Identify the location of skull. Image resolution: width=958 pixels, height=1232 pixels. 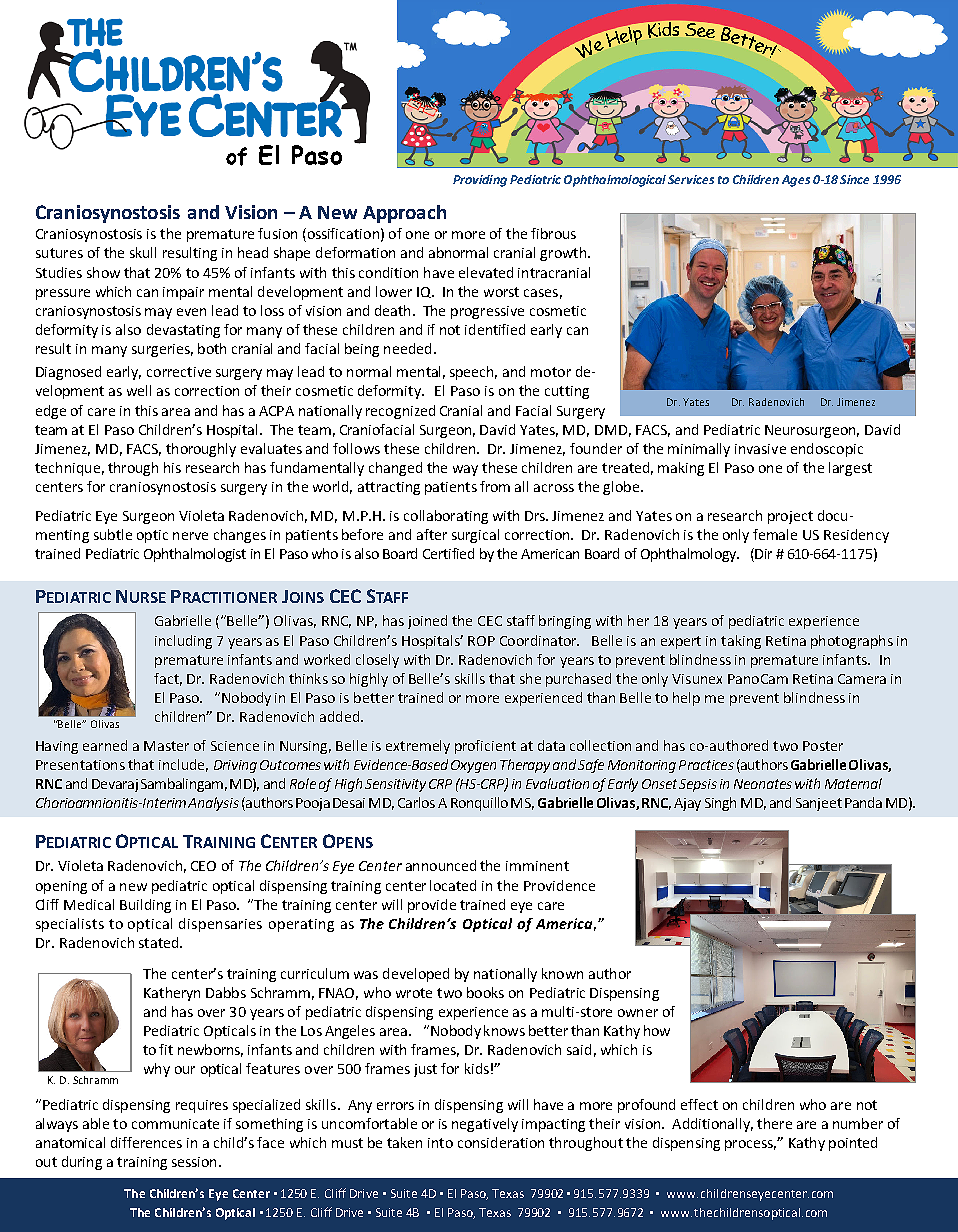
(143, 252).
